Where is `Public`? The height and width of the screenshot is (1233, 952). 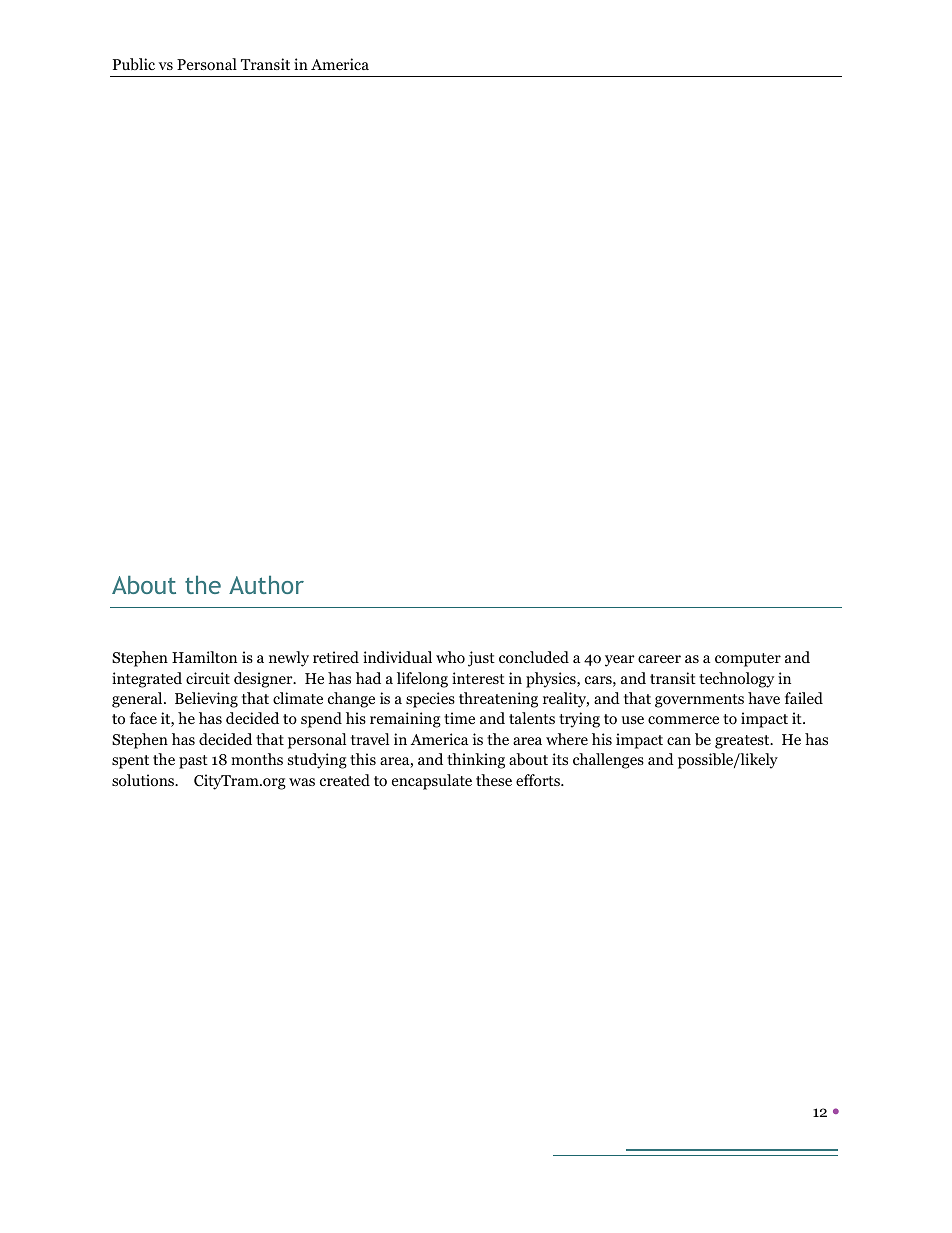
Public is located at coordinates (134, 64).
